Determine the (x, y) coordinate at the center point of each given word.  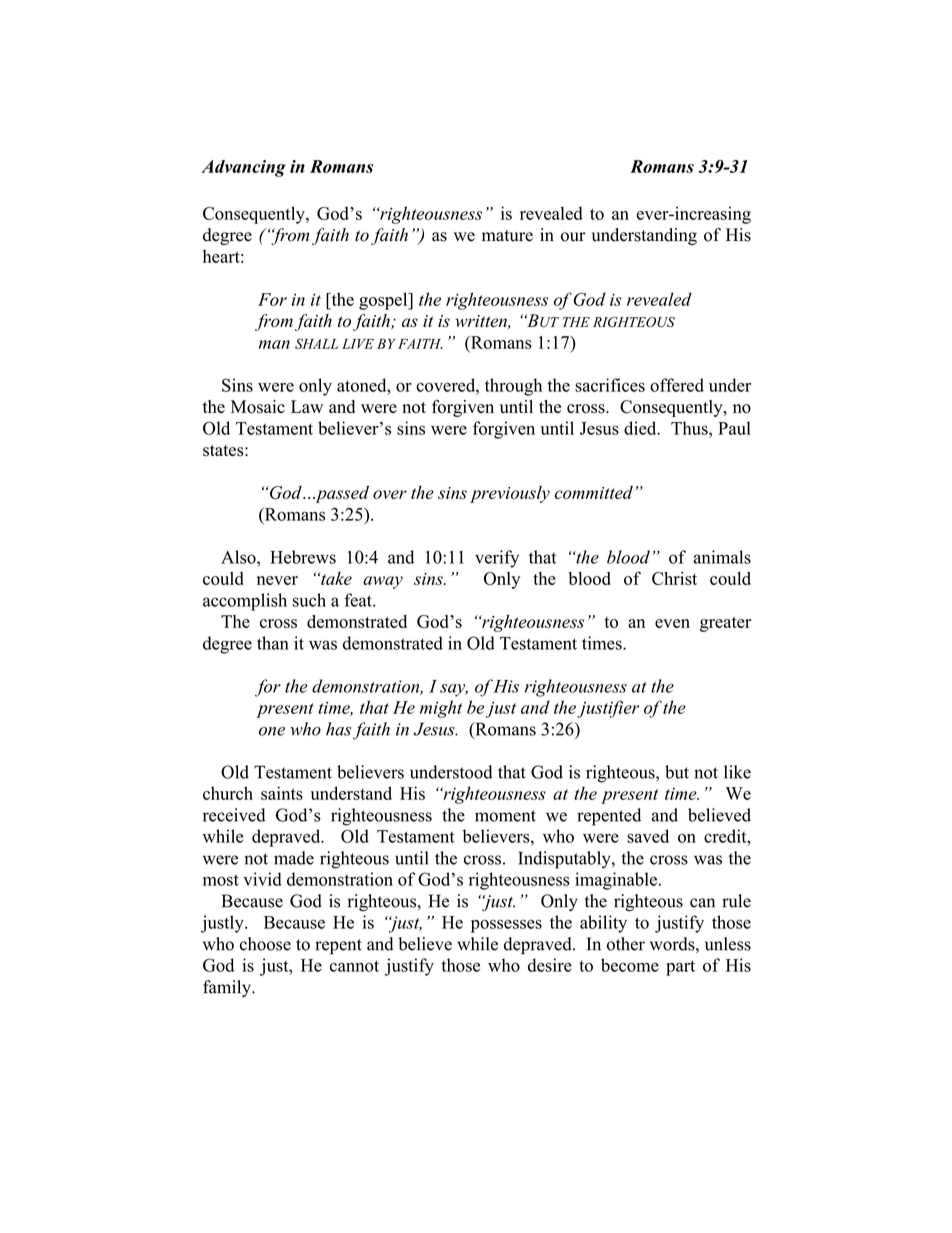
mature (507, 236)
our (573, 237)
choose (265, 944)
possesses (506, 926)
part (680, 968)
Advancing (243, 168)
